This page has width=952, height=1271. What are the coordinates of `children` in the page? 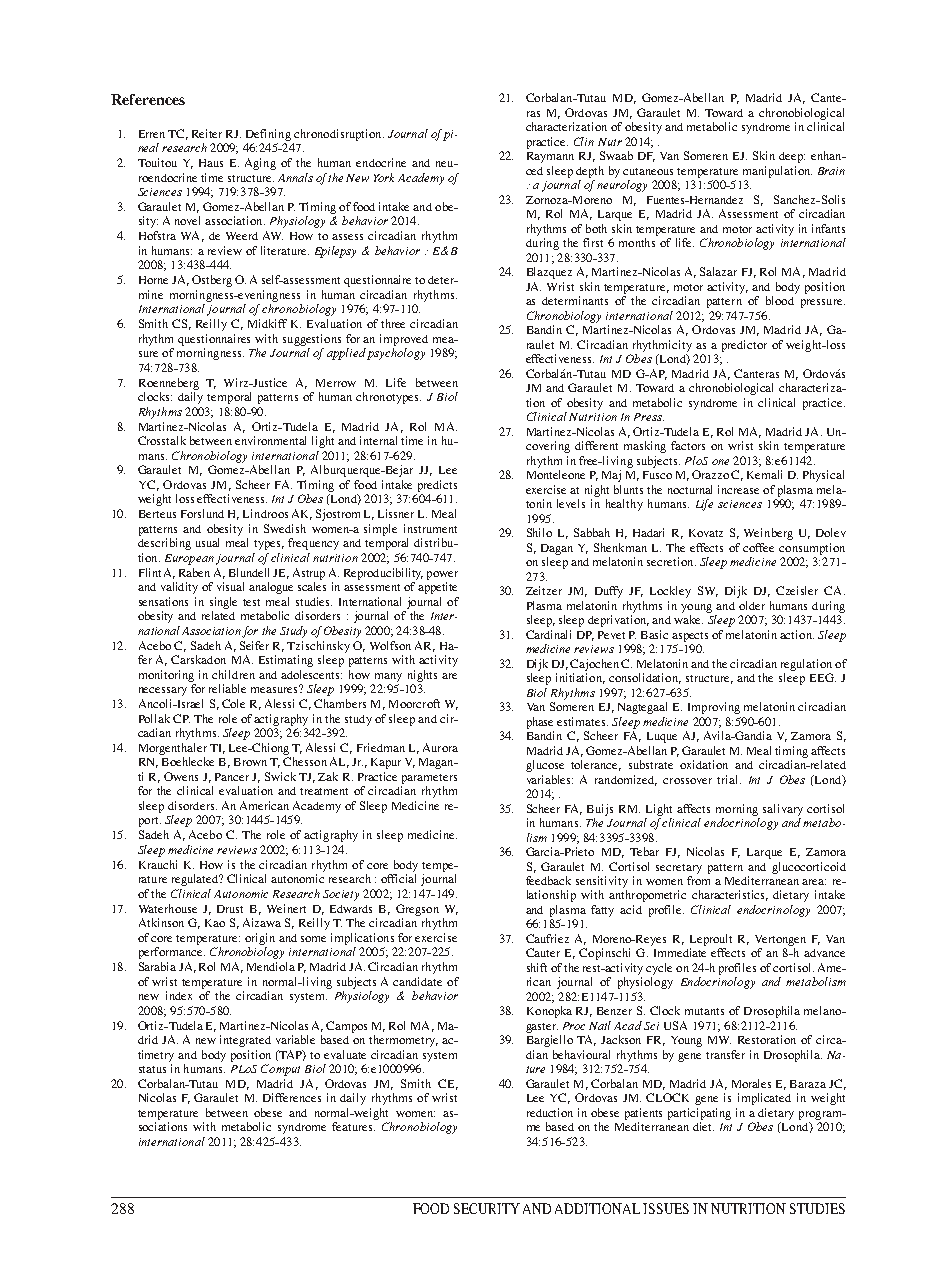 It's located at (233, 674).
